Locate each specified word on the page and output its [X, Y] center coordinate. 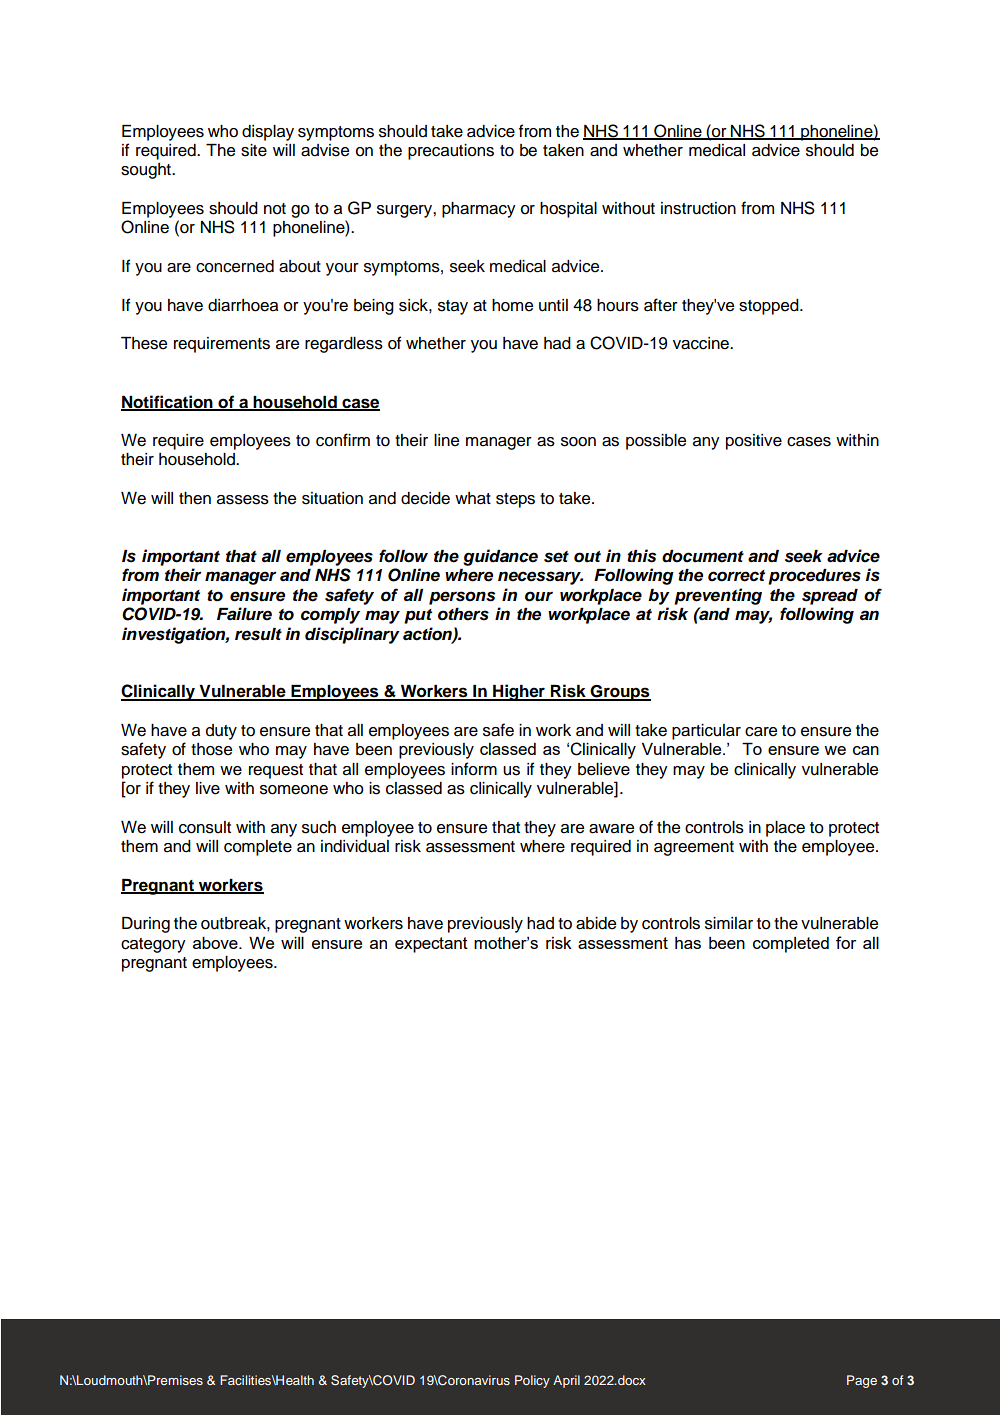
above [216, 943]
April [566, 1381]
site [254, 150]
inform [474, 769]
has [688, 943]
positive [754, 442]
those [211, 749]
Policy [532, 1381]
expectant [431, 945]
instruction [698, 208]
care [761, 732]
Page [862, 1381]
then [195, 498]
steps [515, 500]
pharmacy [479, 210]
